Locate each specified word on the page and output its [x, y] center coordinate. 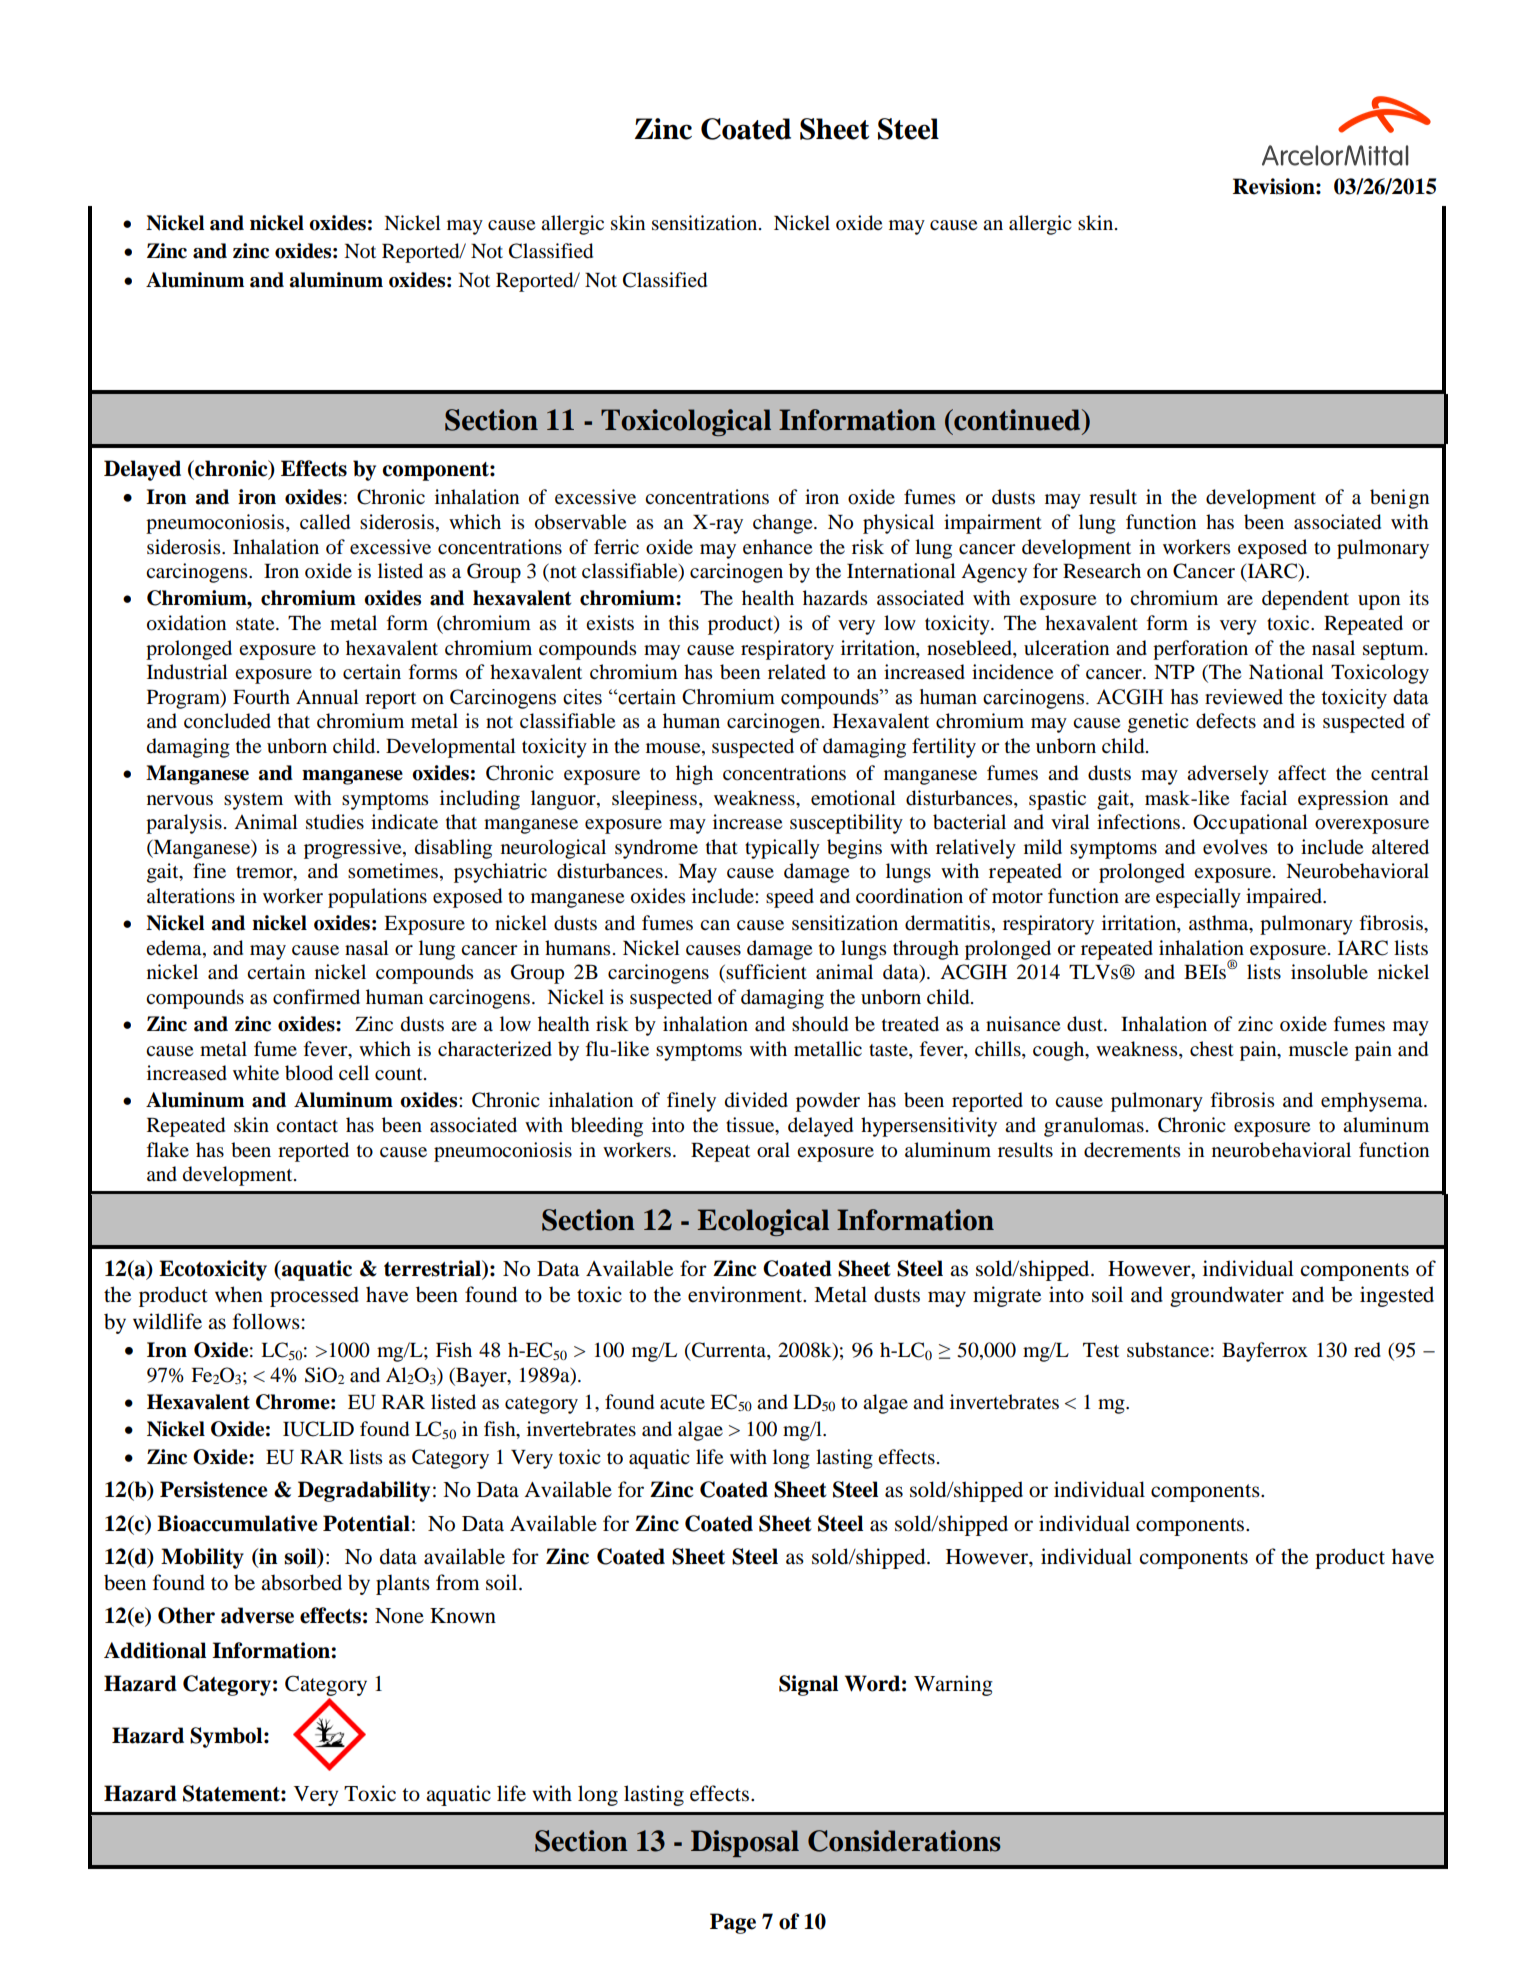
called [325, 522]
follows [266, 1321]
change [784, 524]
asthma [1220, 924]
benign [1399, 499]
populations [377, 898]
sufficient [766, 971]
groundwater [1227, 1296]
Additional [155, 1650]
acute [682, 1403]
